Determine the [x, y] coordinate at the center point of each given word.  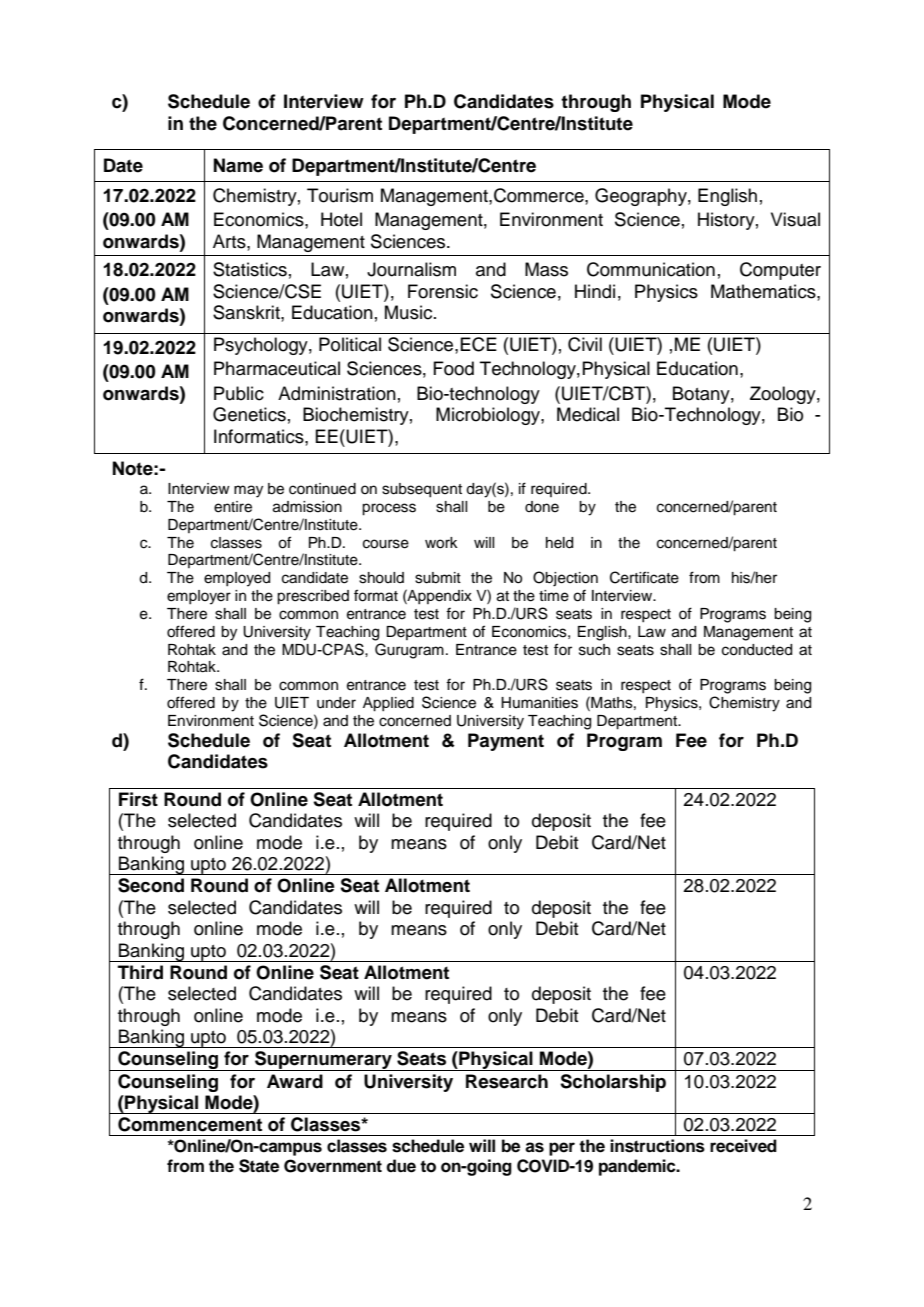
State [259, 1166]
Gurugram [409, 651]
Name [238, 165]
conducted [757, 650]
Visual [795, 219]
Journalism [411, 269]
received [743, 1146]
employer [199, 597]
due [401, 1166]
